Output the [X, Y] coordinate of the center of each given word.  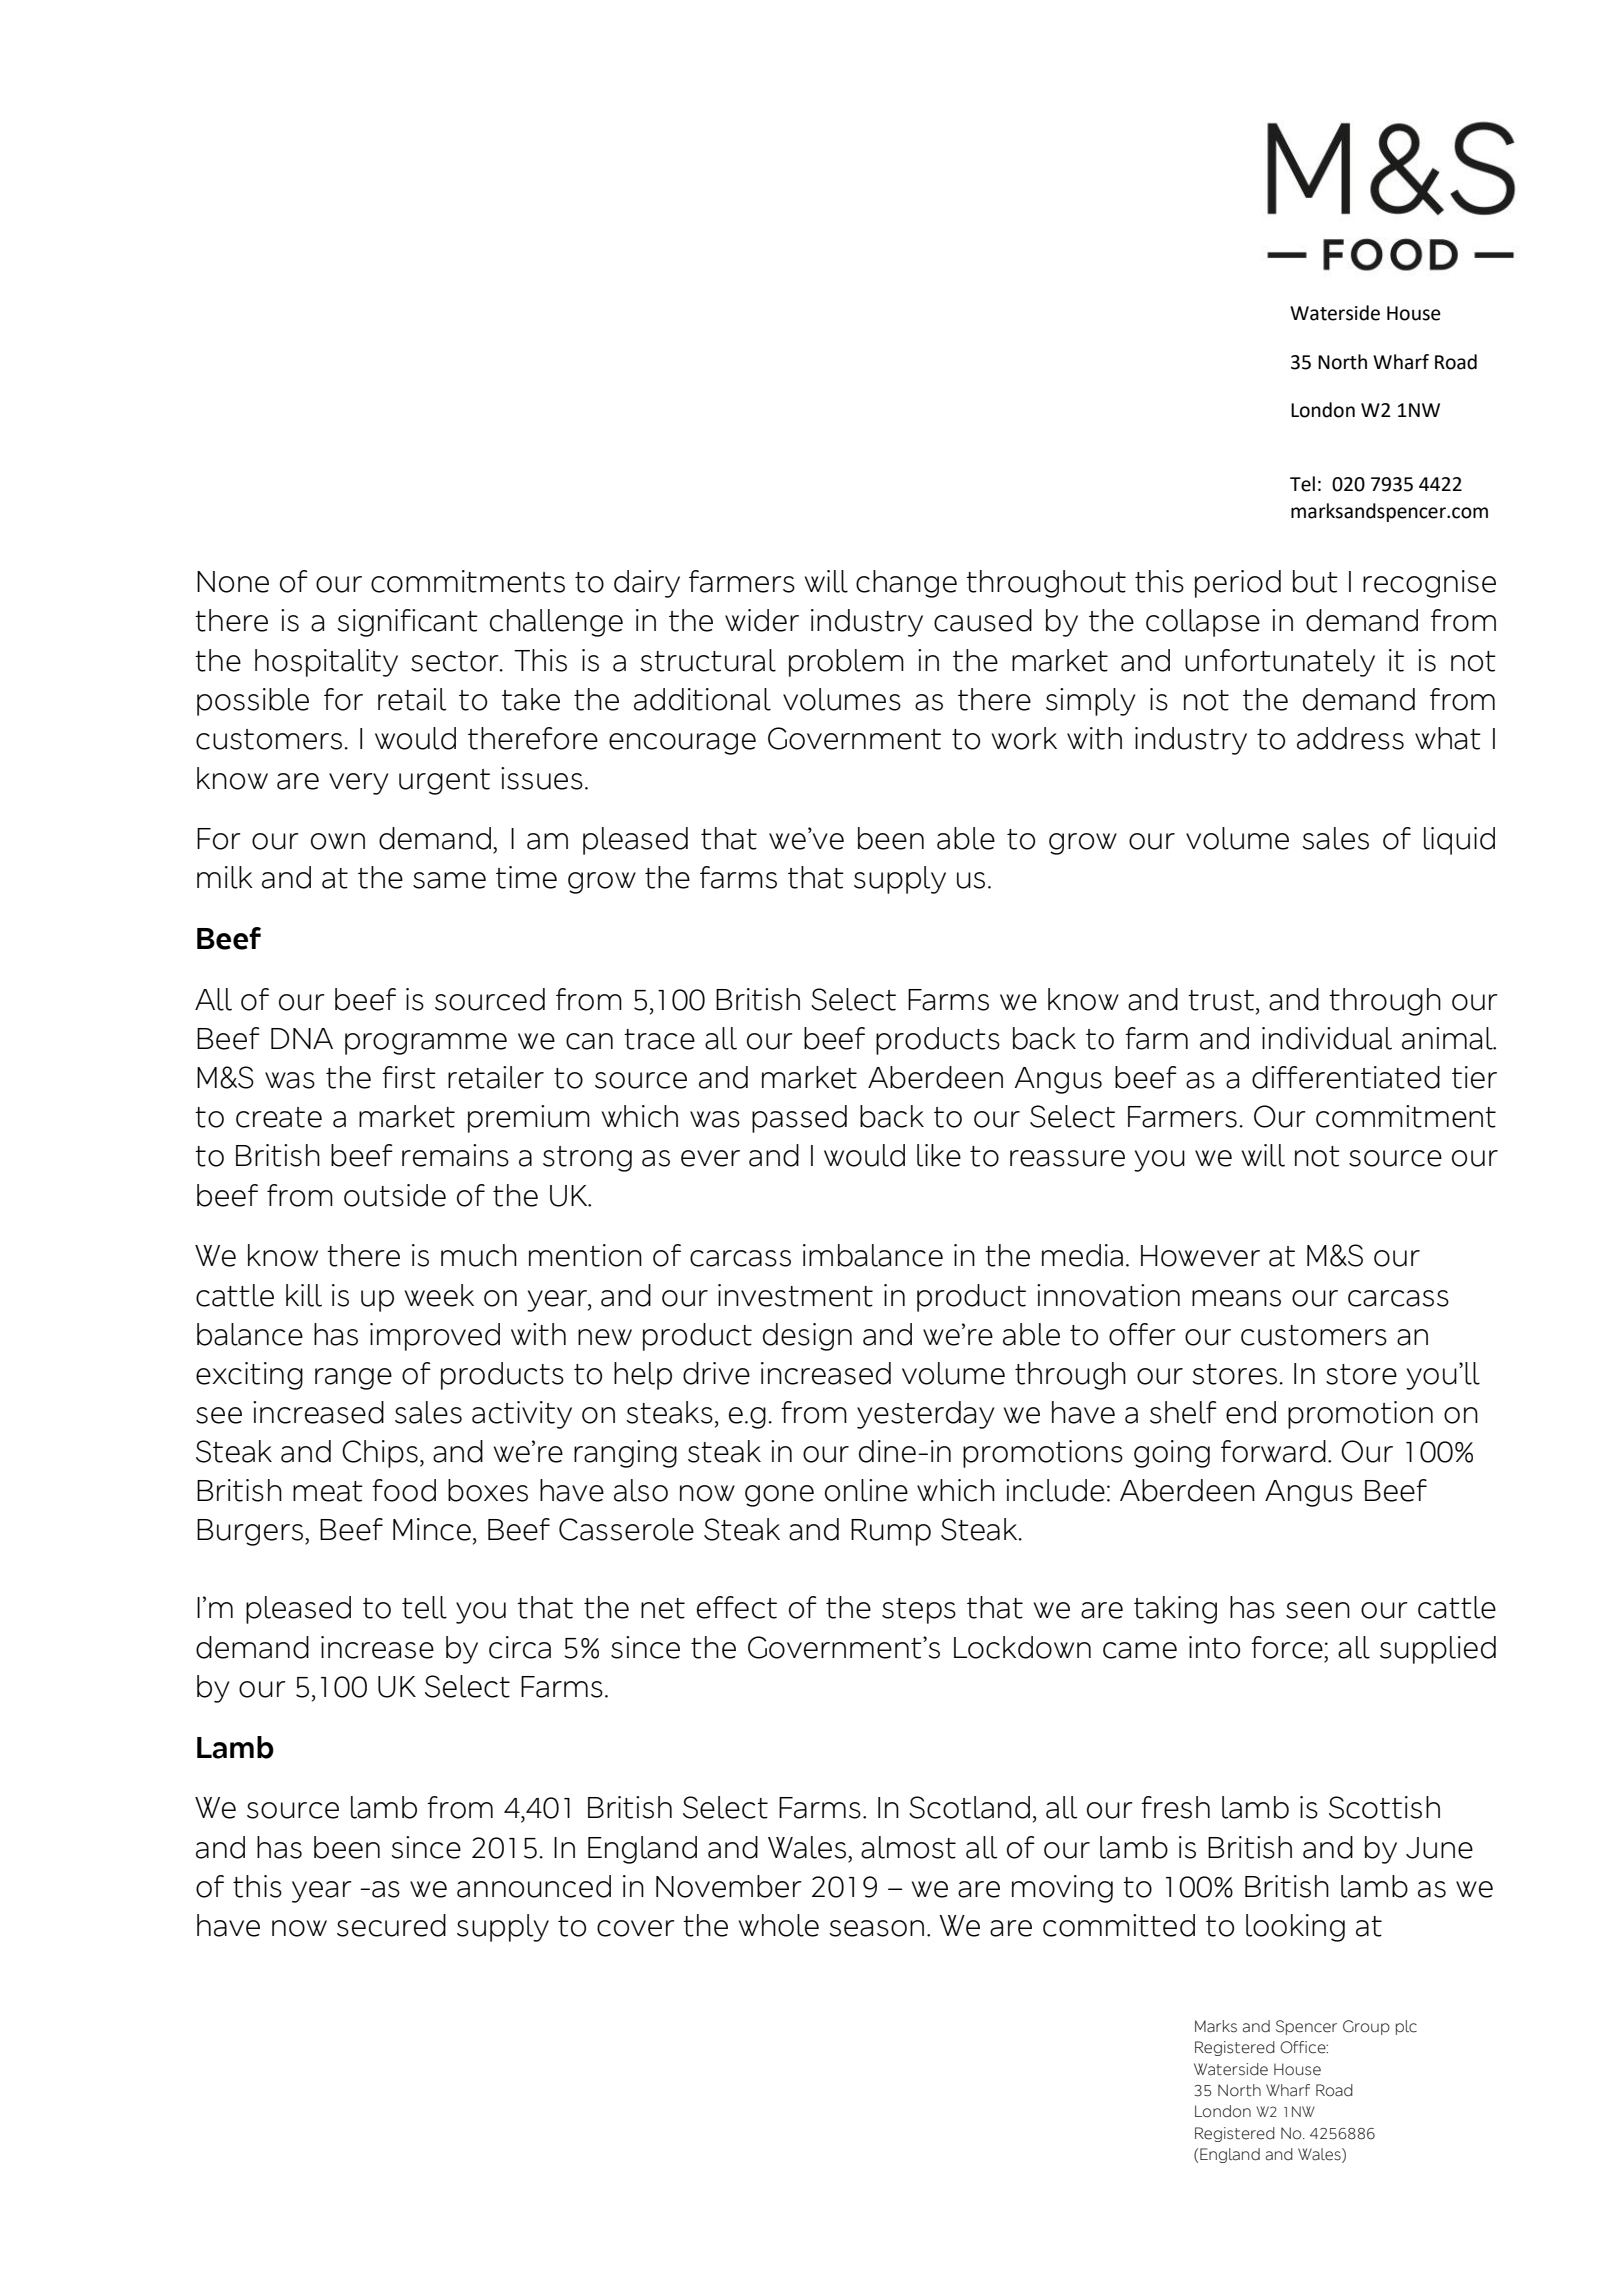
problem [846, 663]
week [439, 1295]
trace [659, 1039]
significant [407, 623]
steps [919, 1611]
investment [795, 1295]
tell [424, 1607]
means [1236, 1298]
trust [1221, 1000]
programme [426, 1044]
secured [391, 1925]
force [1287, 1647]
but [1315, 581]
